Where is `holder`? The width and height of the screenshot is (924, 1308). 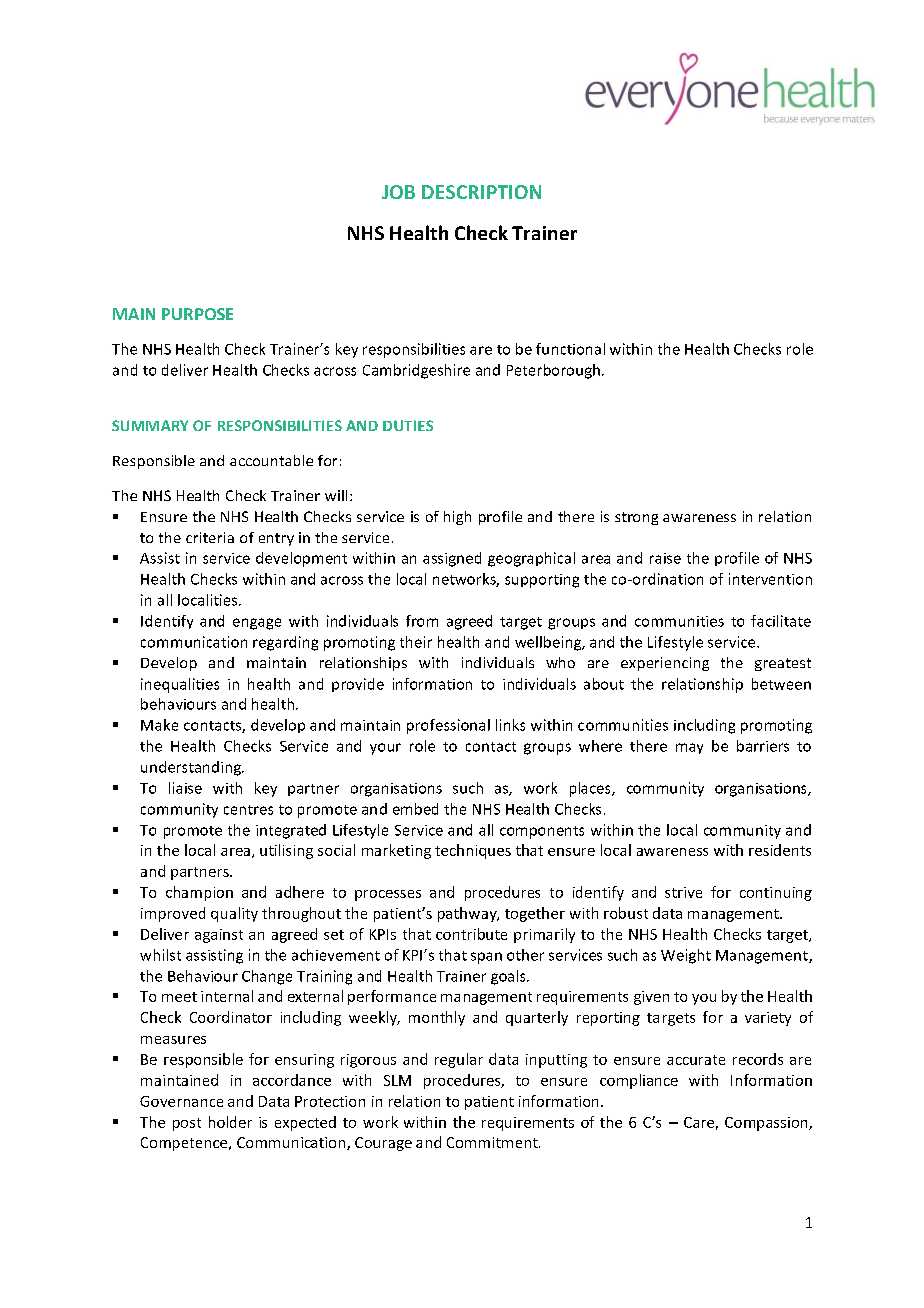 holder is located at coordinates (230, 1122).
